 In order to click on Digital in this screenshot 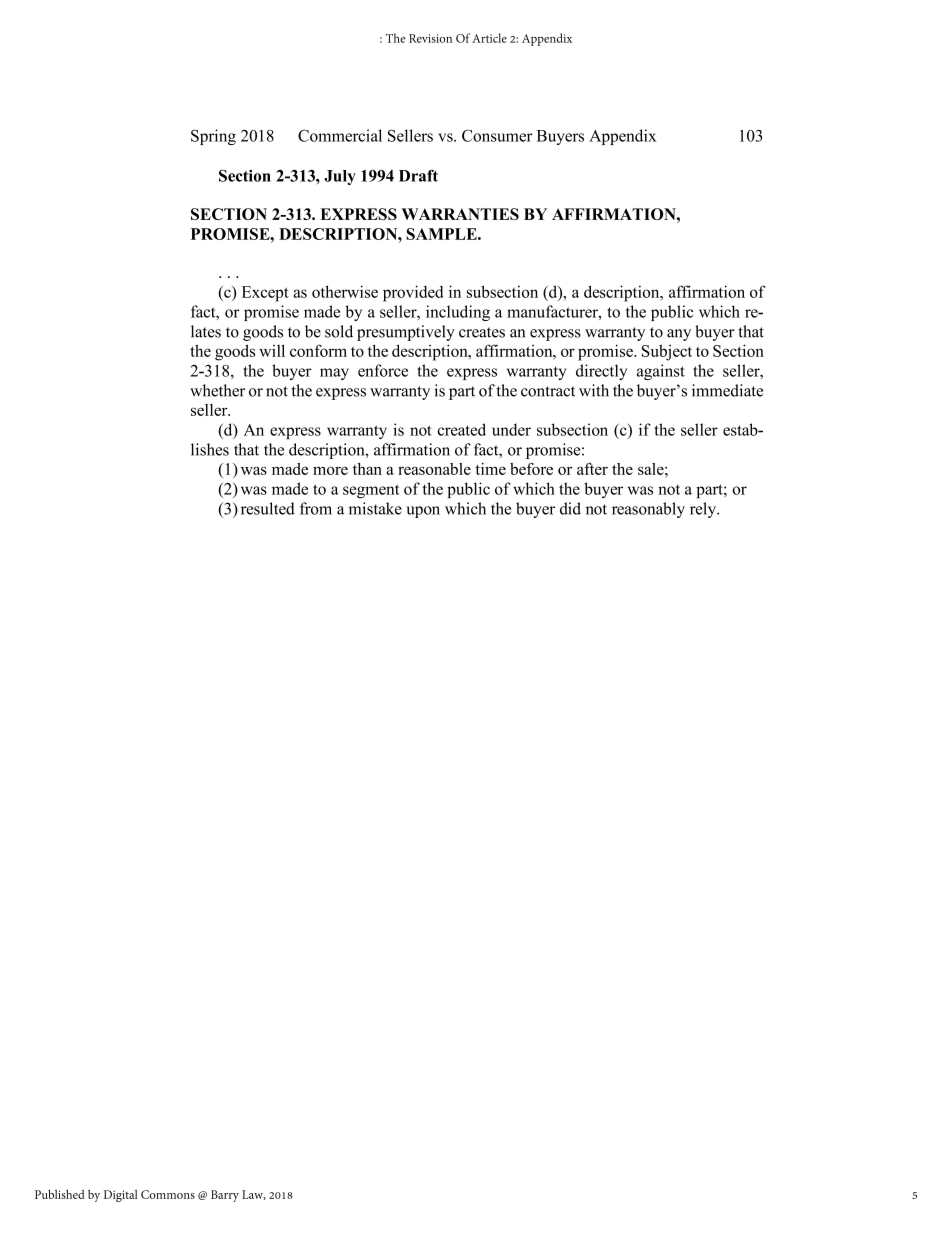, I will do `click(121, 1196)`.
